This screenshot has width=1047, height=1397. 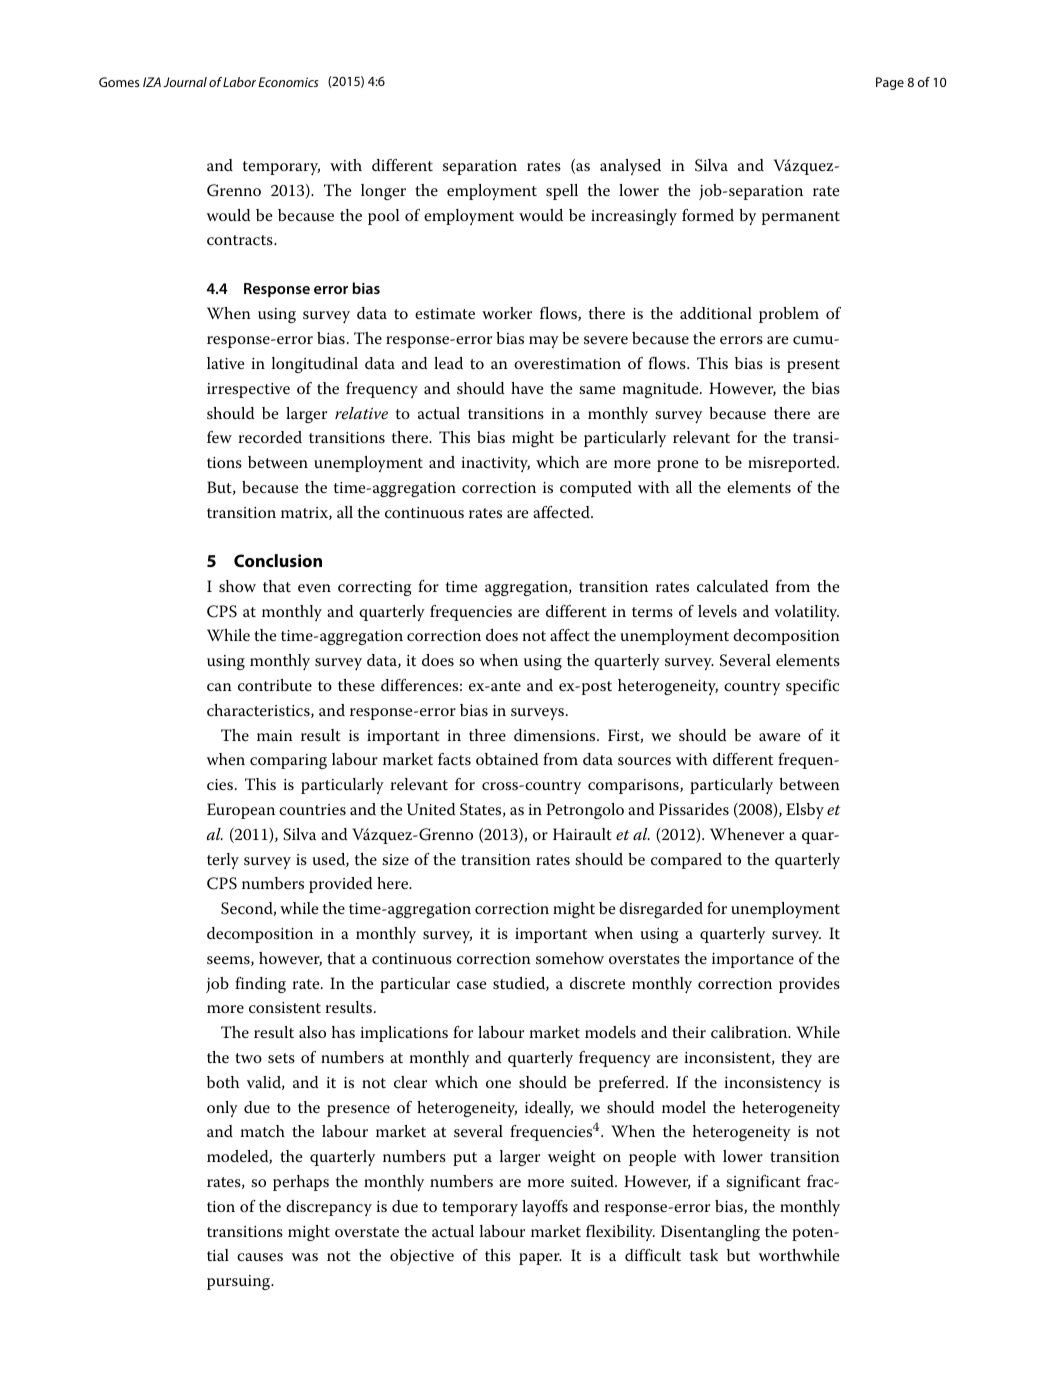 I want to click on dimensions, so click(x=556, y=735).
